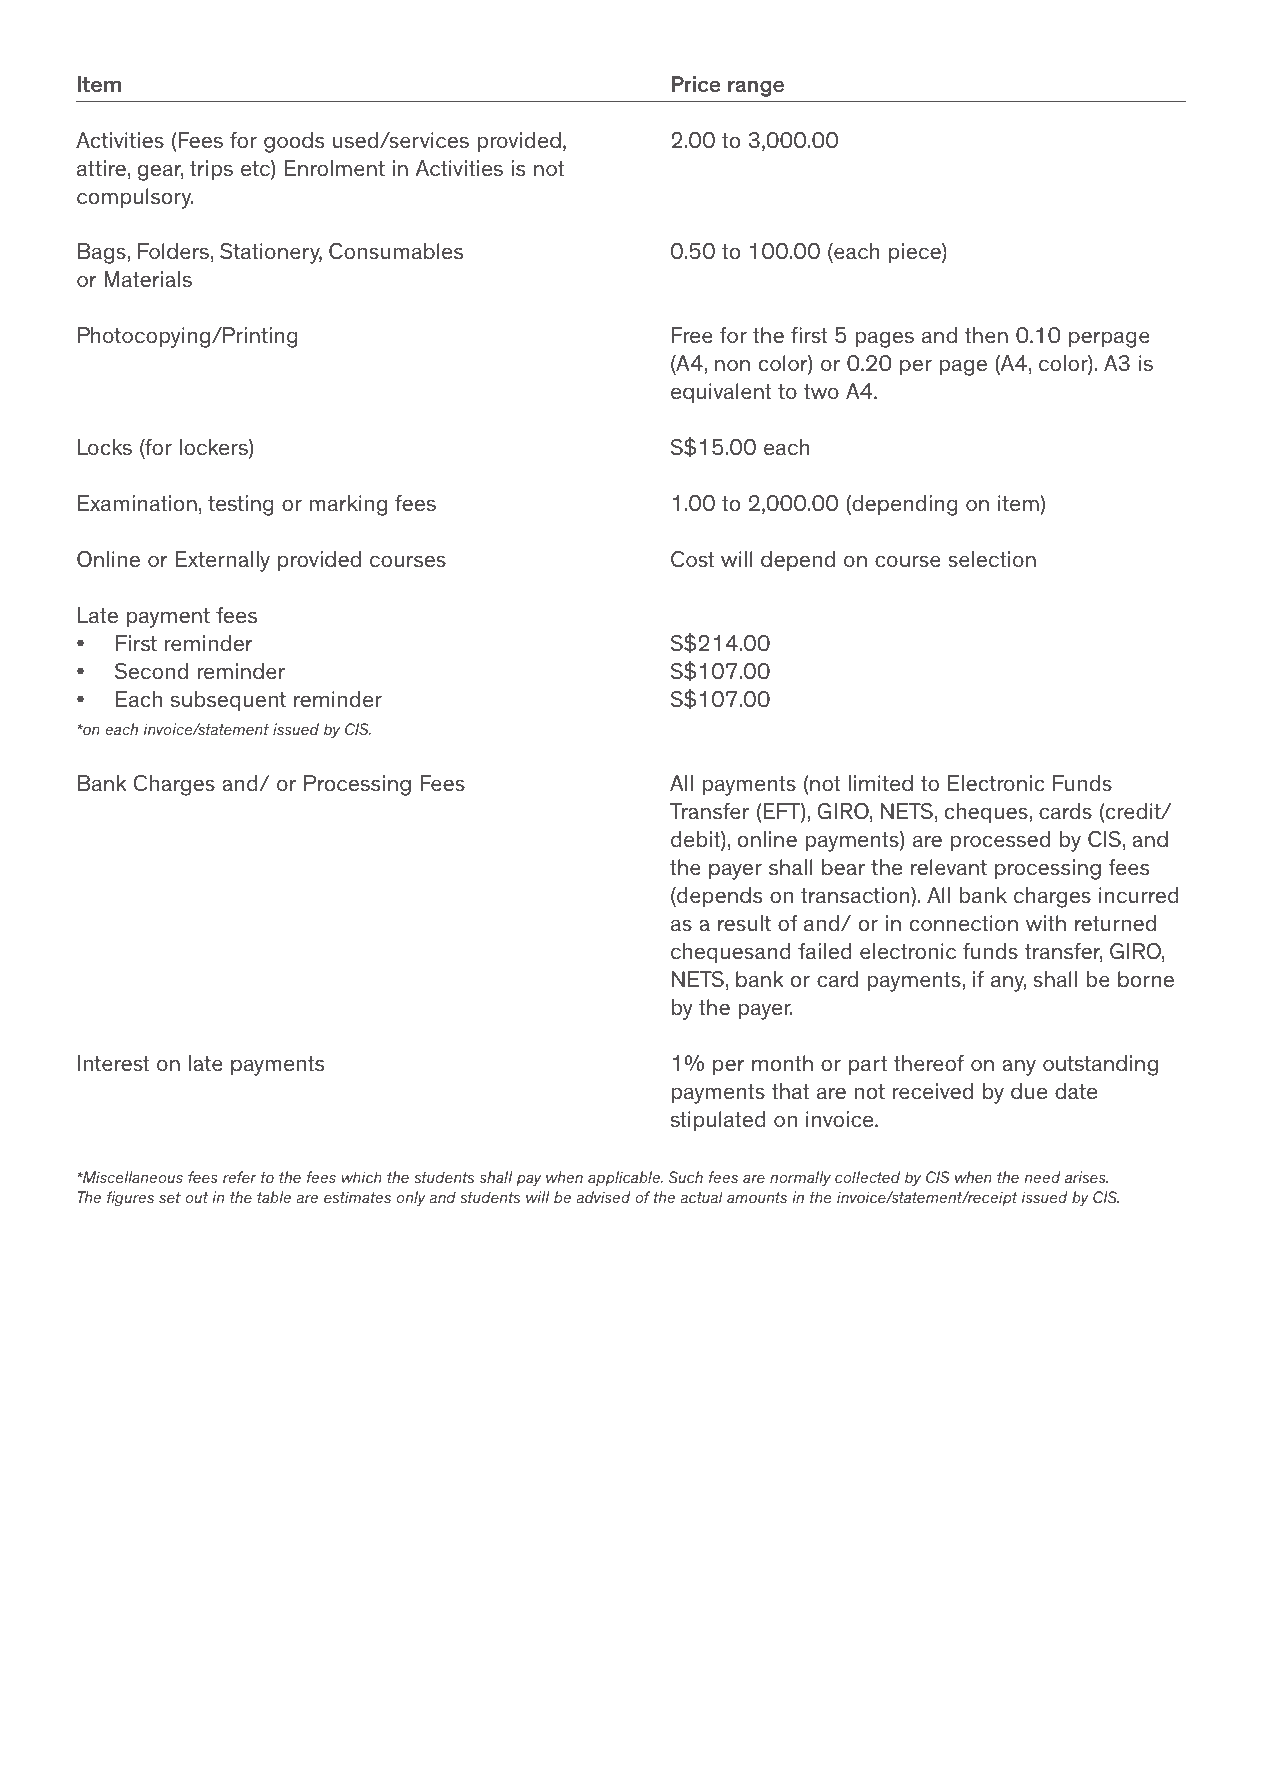 This screenshot has height=1784, width=1262. Describe the element at coordinates (151, 671) in the screenshot. I see `Second` at that location.
